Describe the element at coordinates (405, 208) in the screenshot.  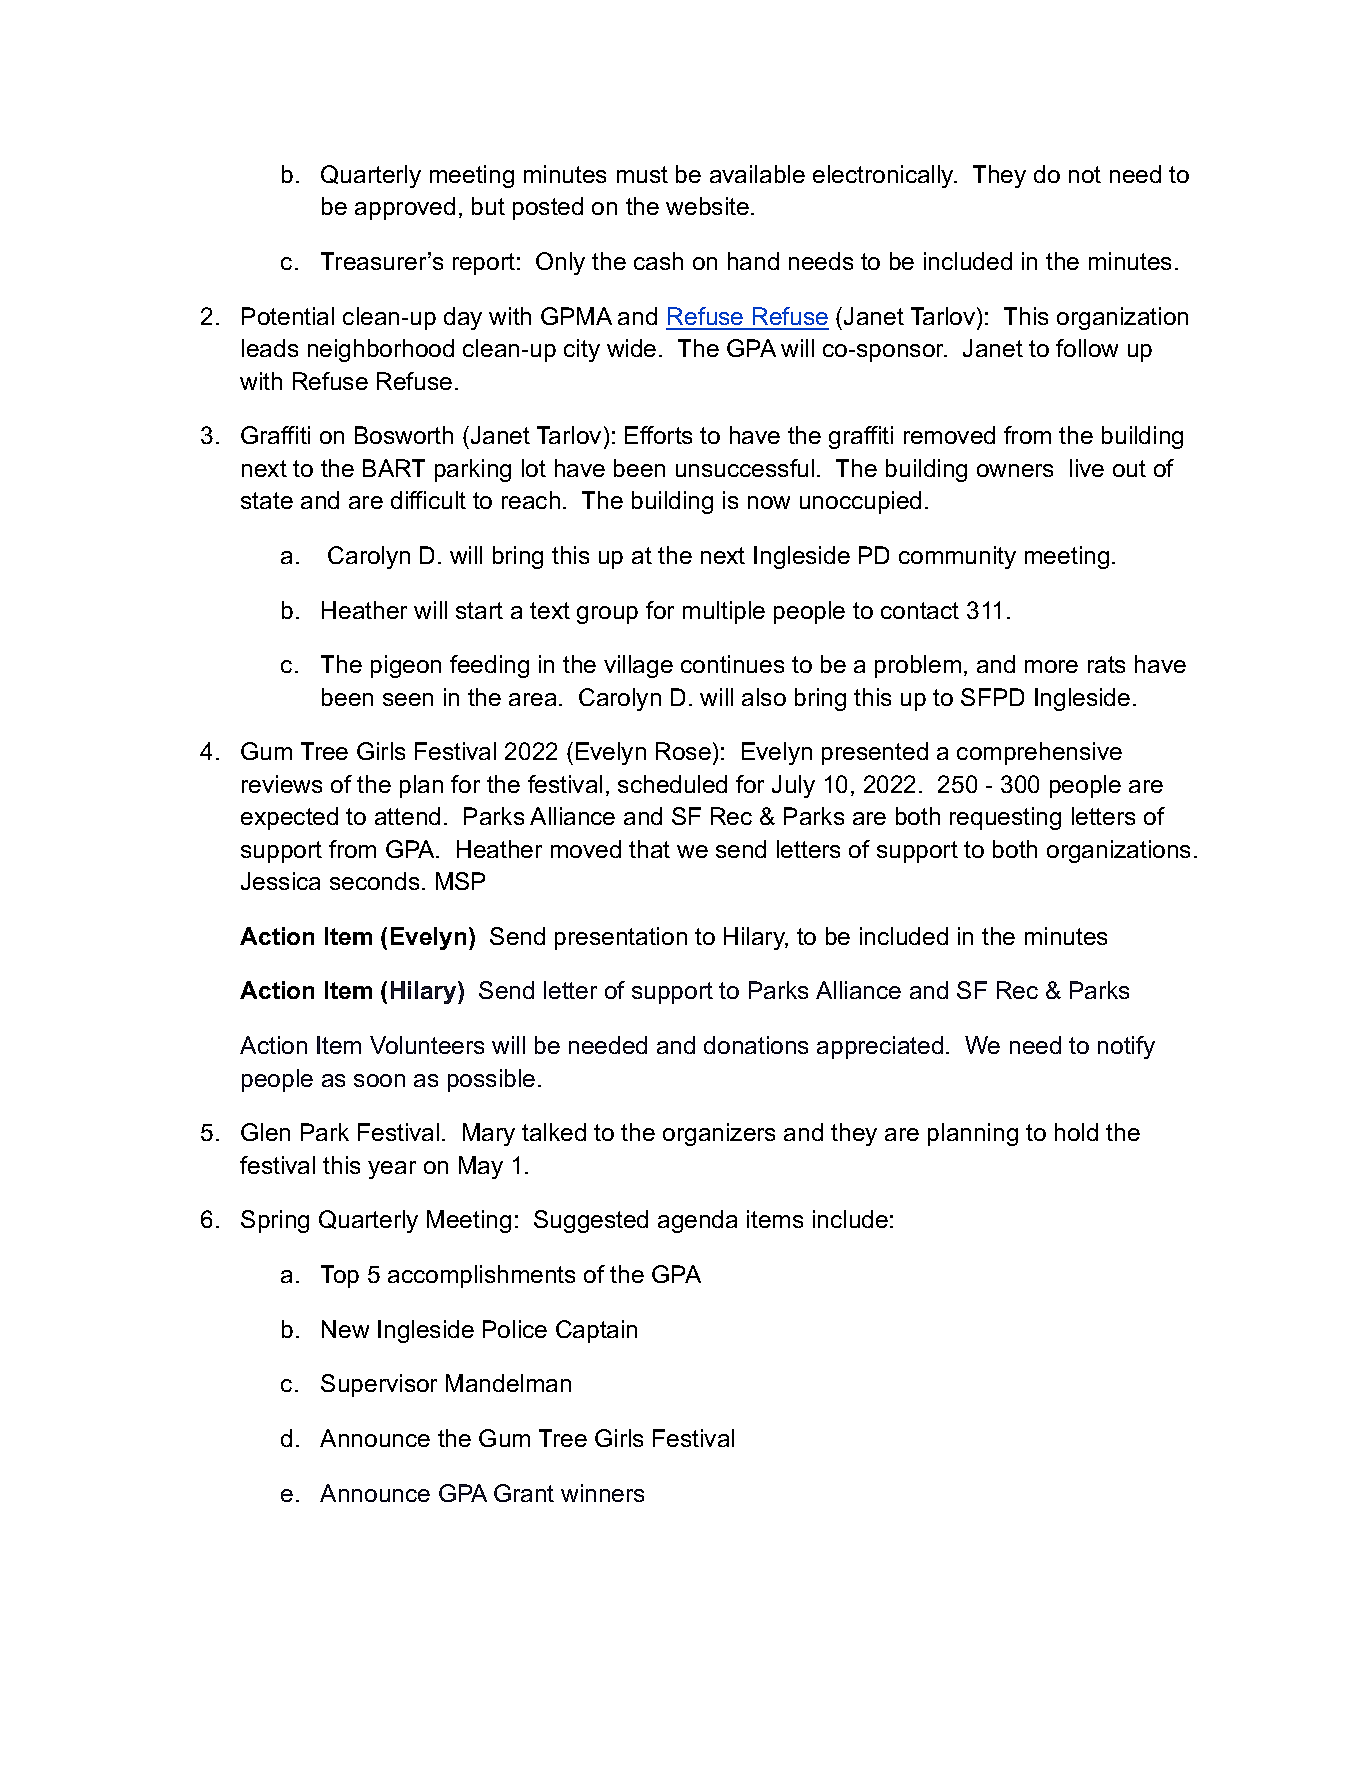
I see `approved` at that location.
